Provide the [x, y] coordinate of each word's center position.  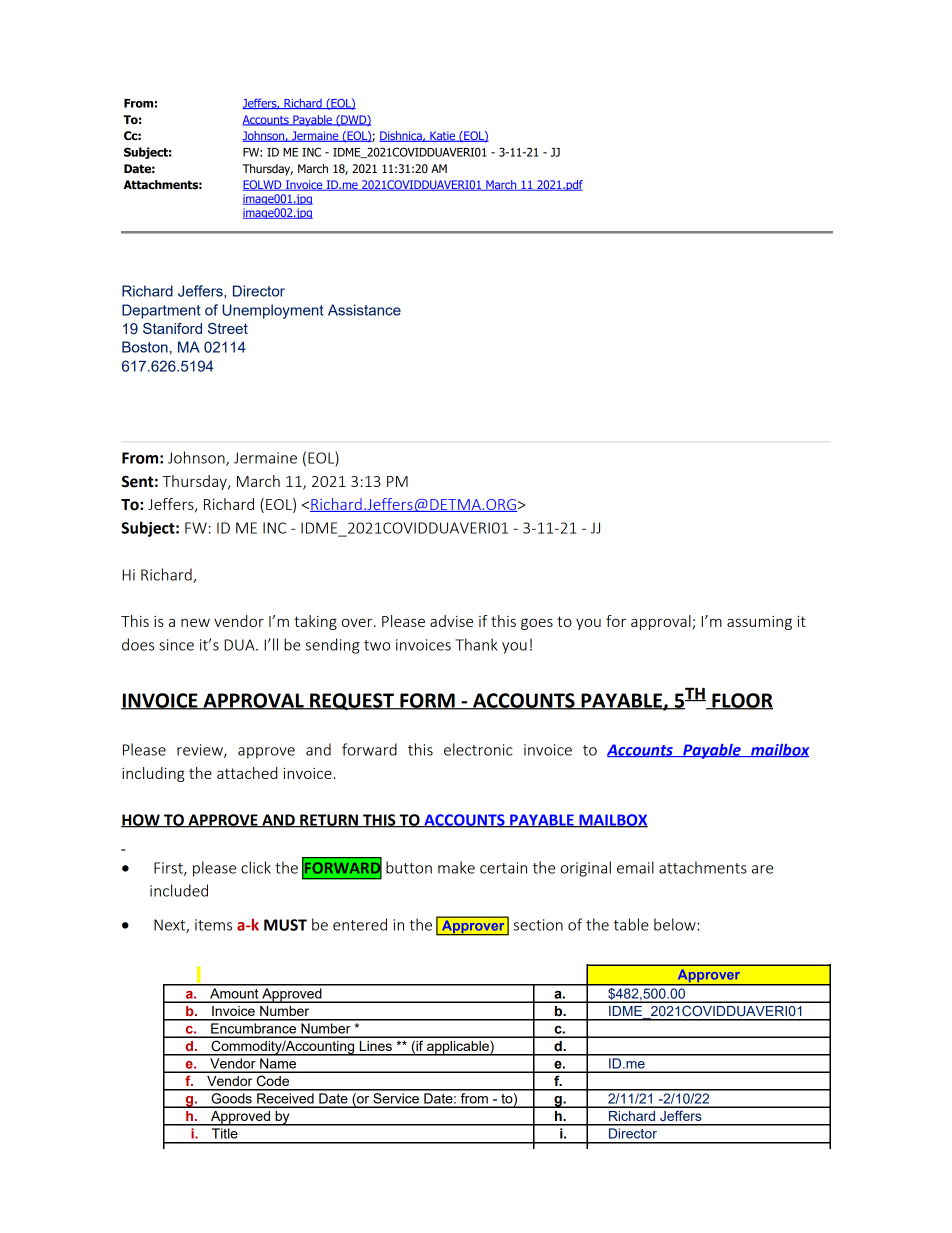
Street [228, 328]
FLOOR [741, 701]
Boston [145, 347]
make [456, 867]
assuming [759, 623]
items [213, 925]
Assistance [364, 310]
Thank [476, 644]
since [176, 645]
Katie [443, 136]
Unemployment [273, 311]
